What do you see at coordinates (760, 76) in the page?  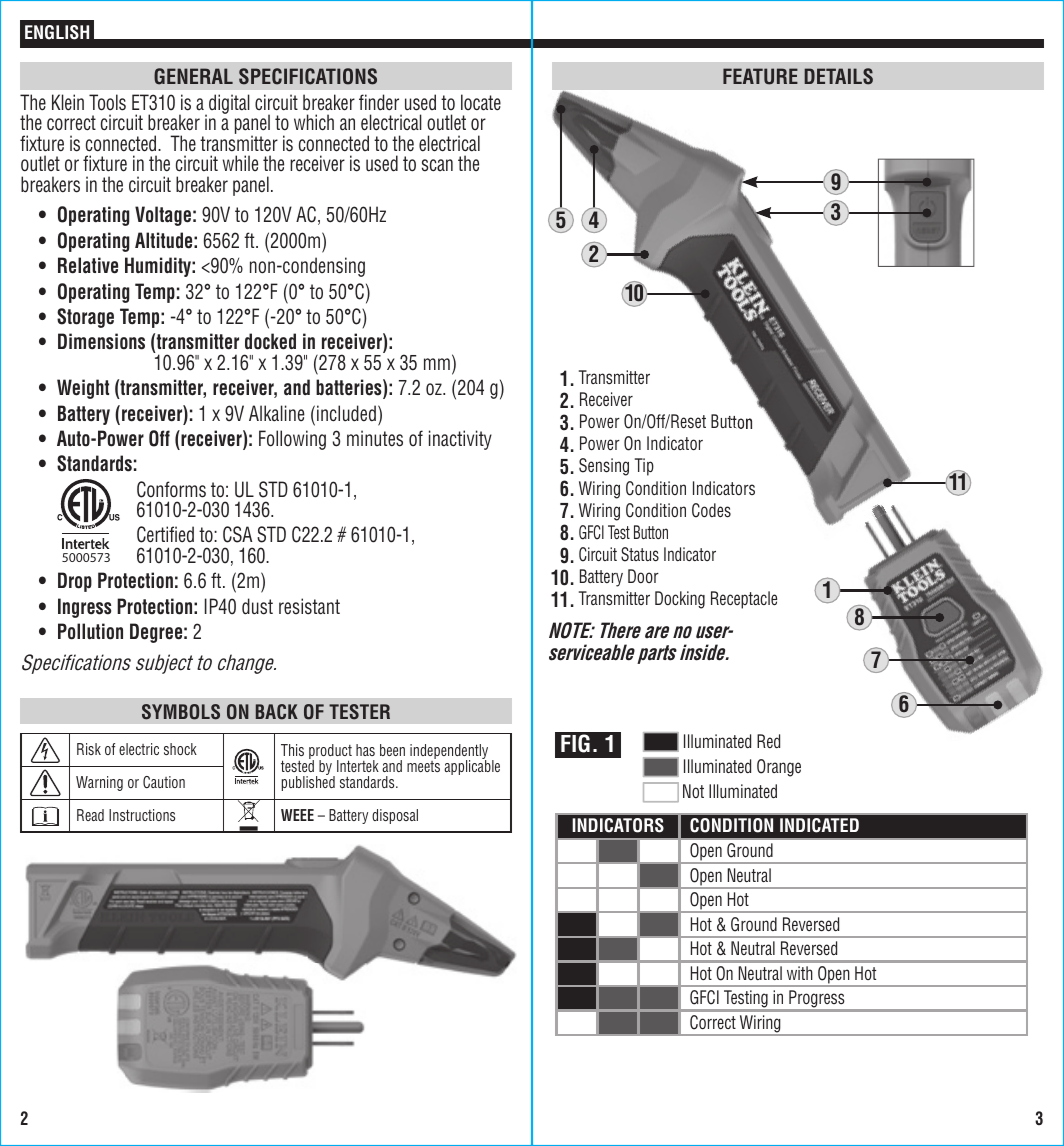 I see `FEATURE` at bounding box center [760, 76].
